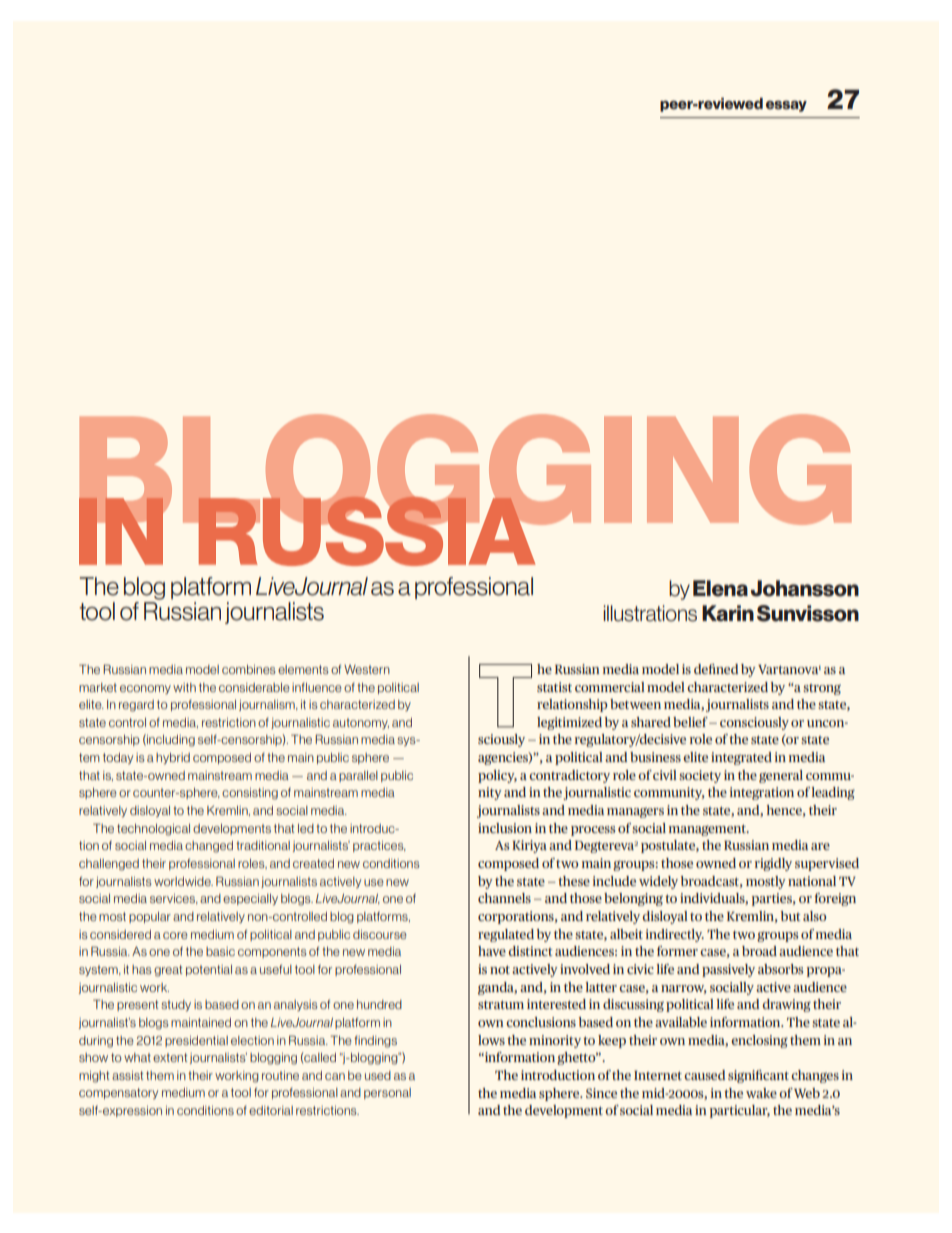 Image resolution: width=952 pixels, height=1233 pixels. I want to click on Elena, so click(720, 588).
